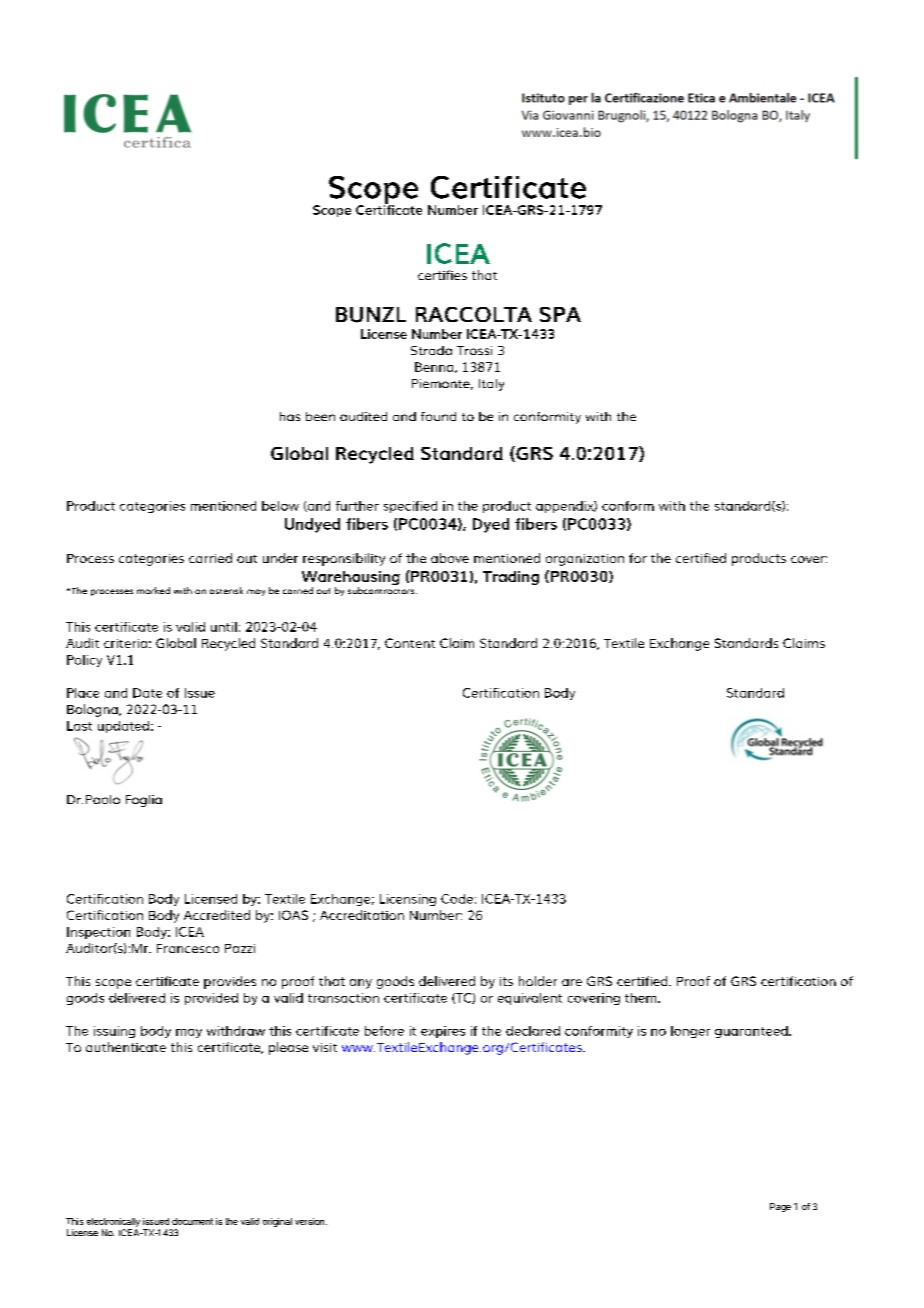 Image resolution: width=924 pixels, height=1308 pixels. Describe the element at coordinates (780, 1207) in the screenshot. I see `Page` at that location.
